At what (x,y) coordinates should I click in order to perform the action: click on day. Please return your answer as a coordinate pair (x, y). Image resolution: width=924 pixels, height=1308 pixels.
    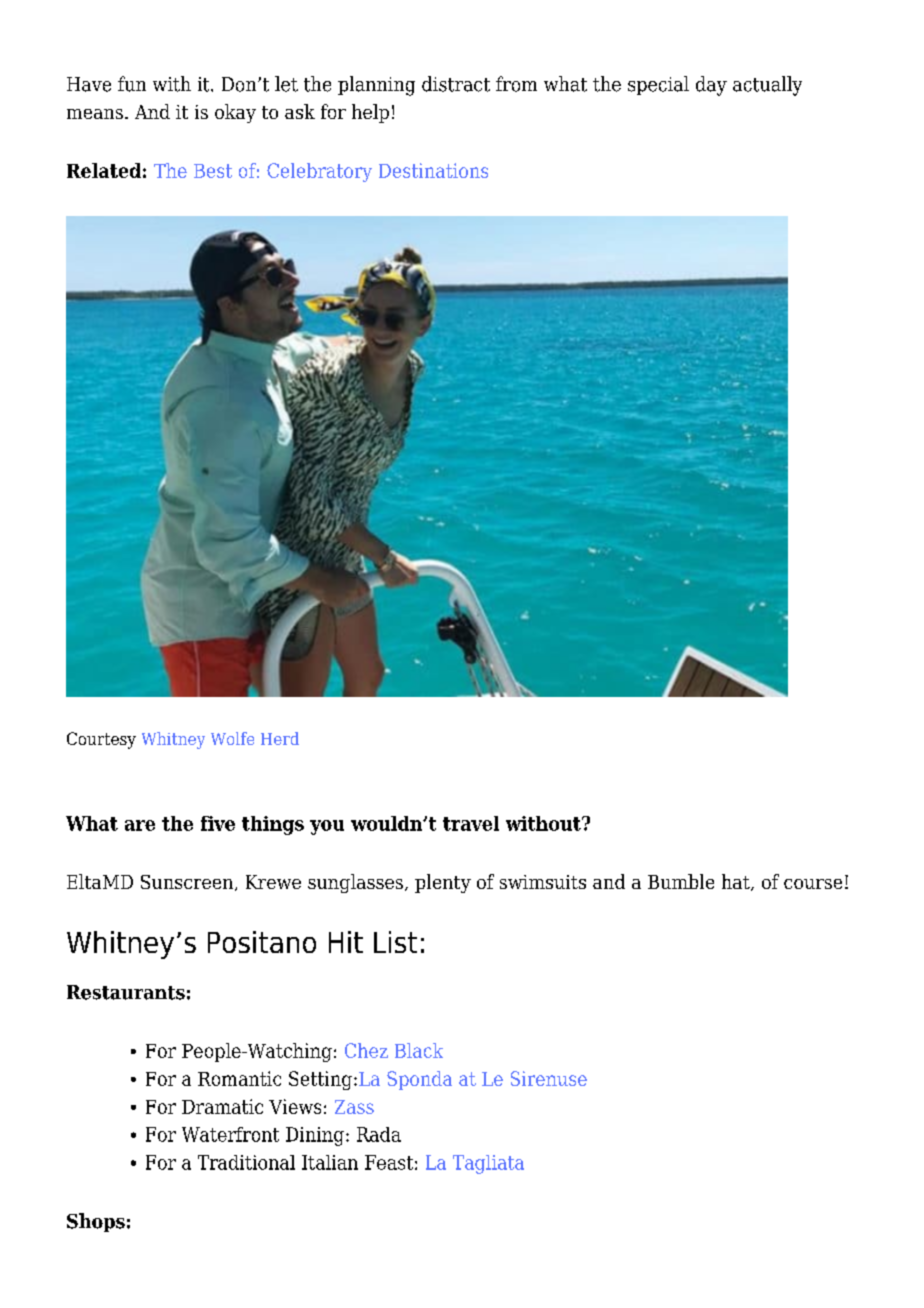
    Looking at the image, I should click on (711, 86).
